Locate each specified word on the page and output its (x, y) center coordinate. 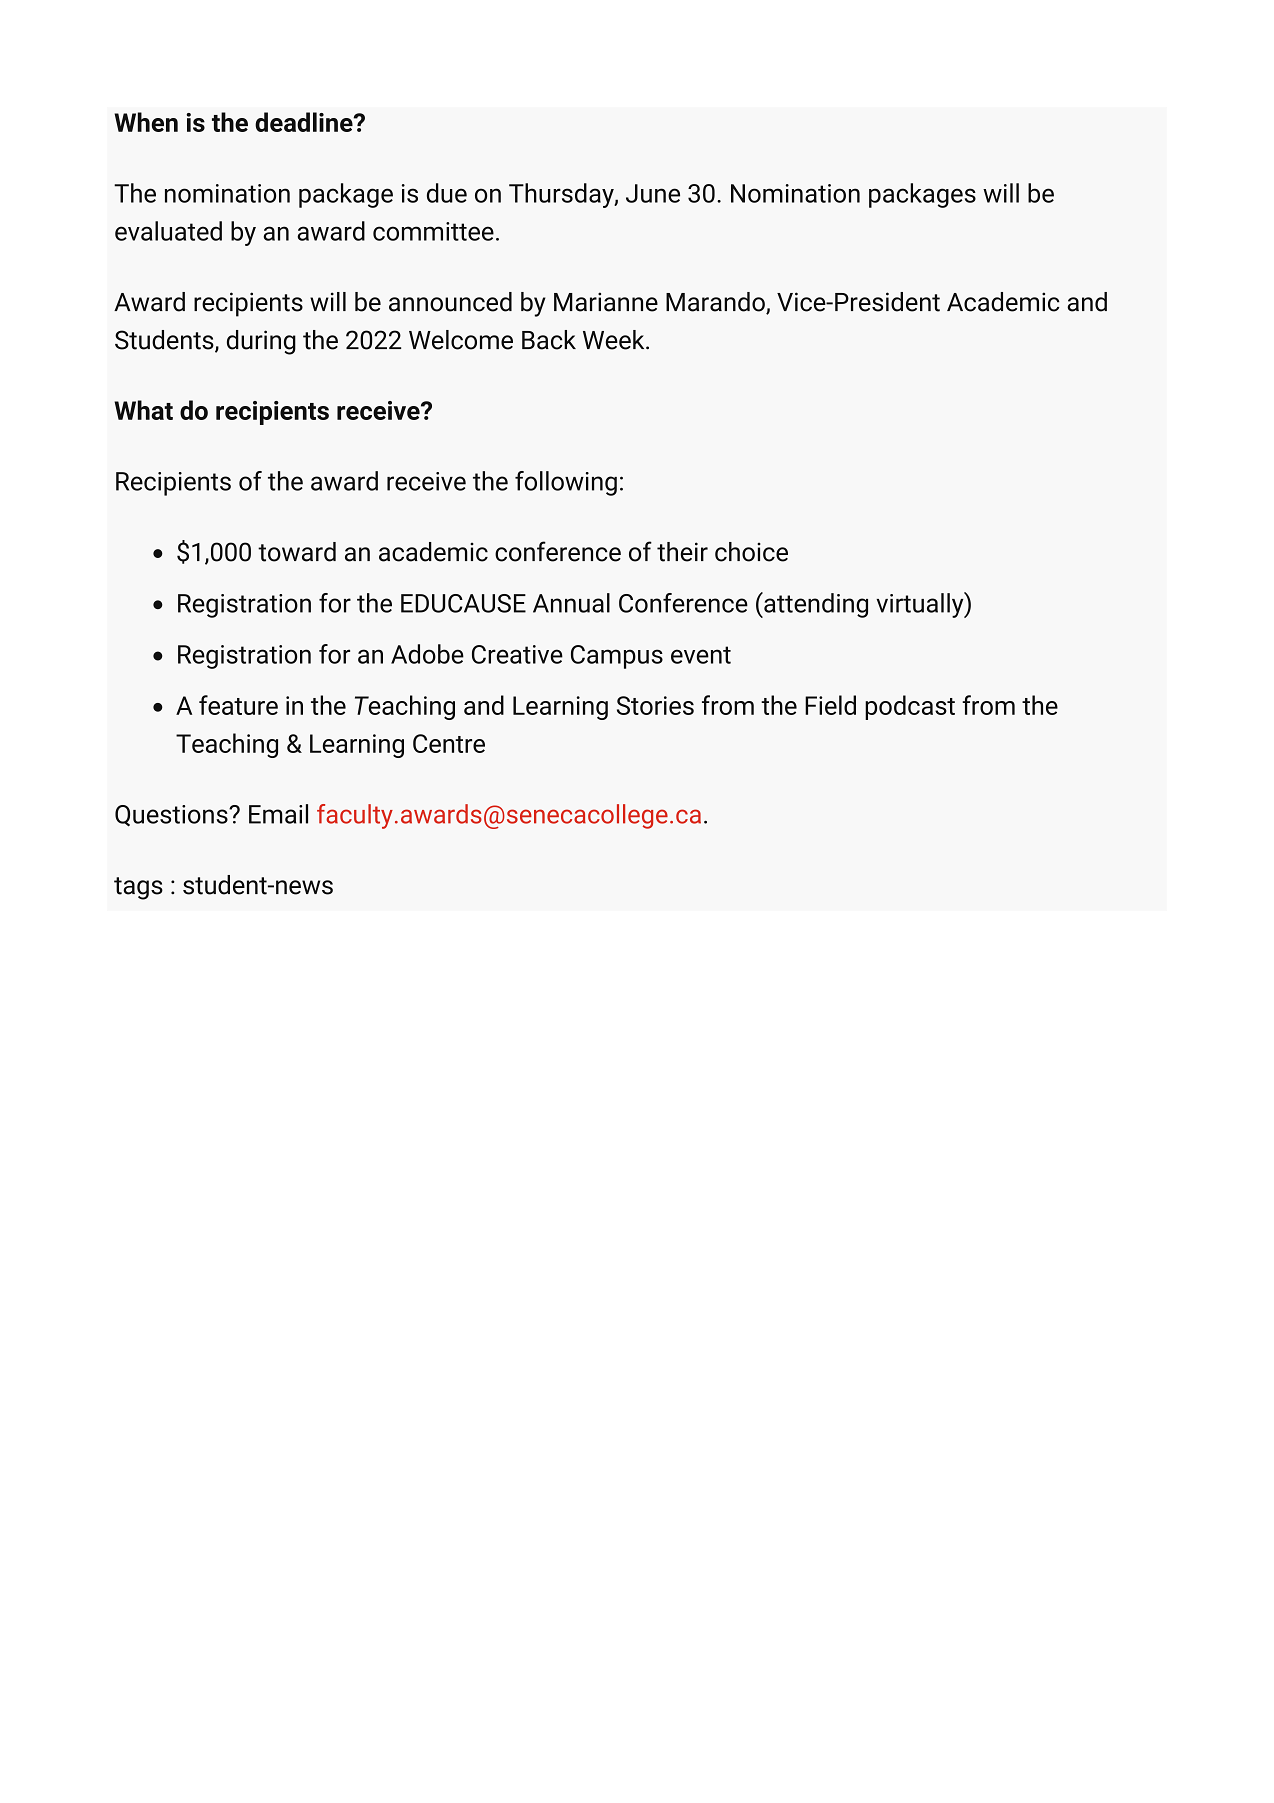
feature (238, 705)
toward (297, 552)
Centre (449, 743)
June (653, 193)
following (566, 483)
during (261, 342)
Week (615, 340)
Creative (517, 654)
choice (751, 552)
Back (549, 340)
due (447, 193)
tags (138, 888)
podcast (910, 707)
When (146, 122)
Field (830, 705)
